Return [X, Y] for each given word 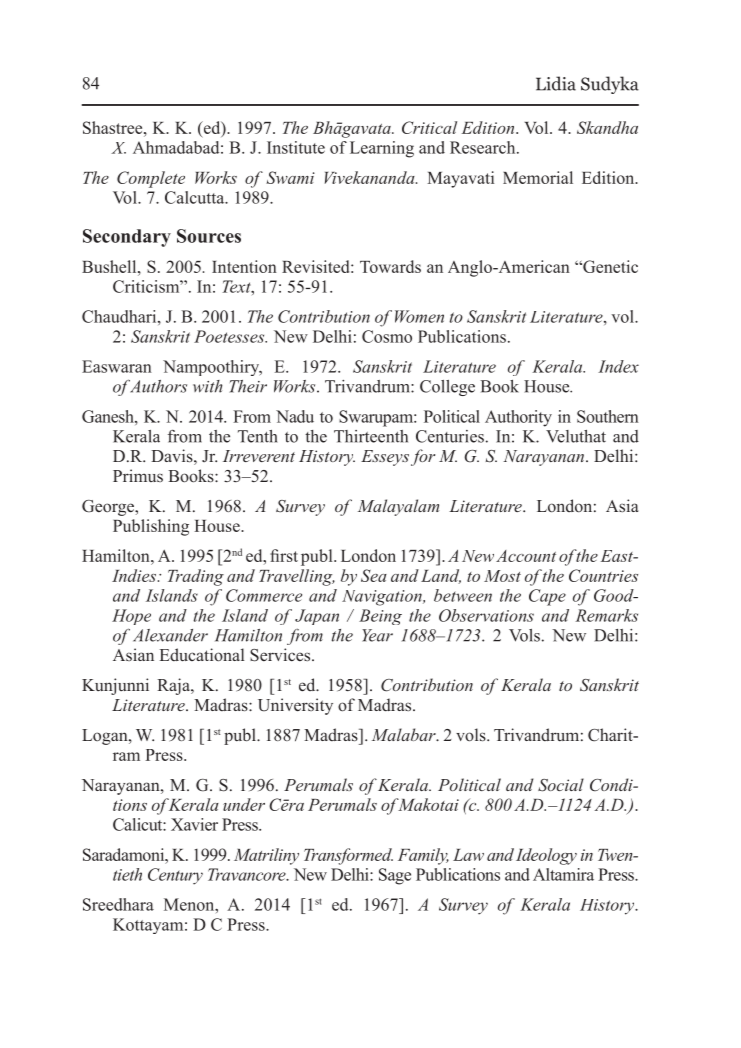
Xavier [194, 824]
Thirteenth [371, 436]
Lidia [556, 83]
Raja [174, 686]
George [109, 508]
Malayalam [398, 507]
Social [561, 785]
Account [526, 556]
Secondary [127, 238]
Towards [390, 266]
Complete [151, 179]
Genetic [609, 266]
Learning [382, 149]
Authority [518, 418]
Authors [157, 386]
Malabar [405, 734]
